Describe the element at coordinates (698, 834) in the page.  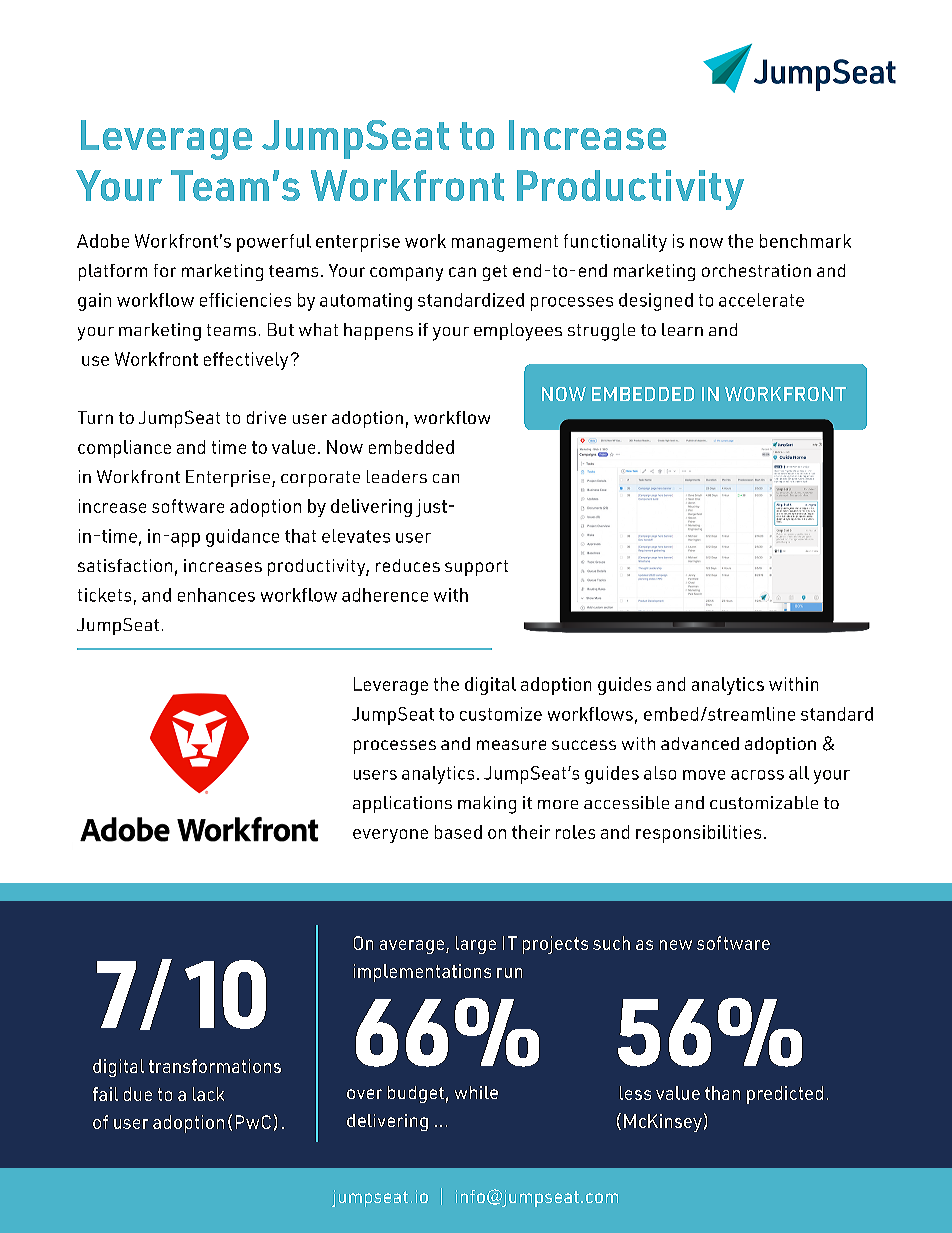
I see `responsibilities` at that location.
